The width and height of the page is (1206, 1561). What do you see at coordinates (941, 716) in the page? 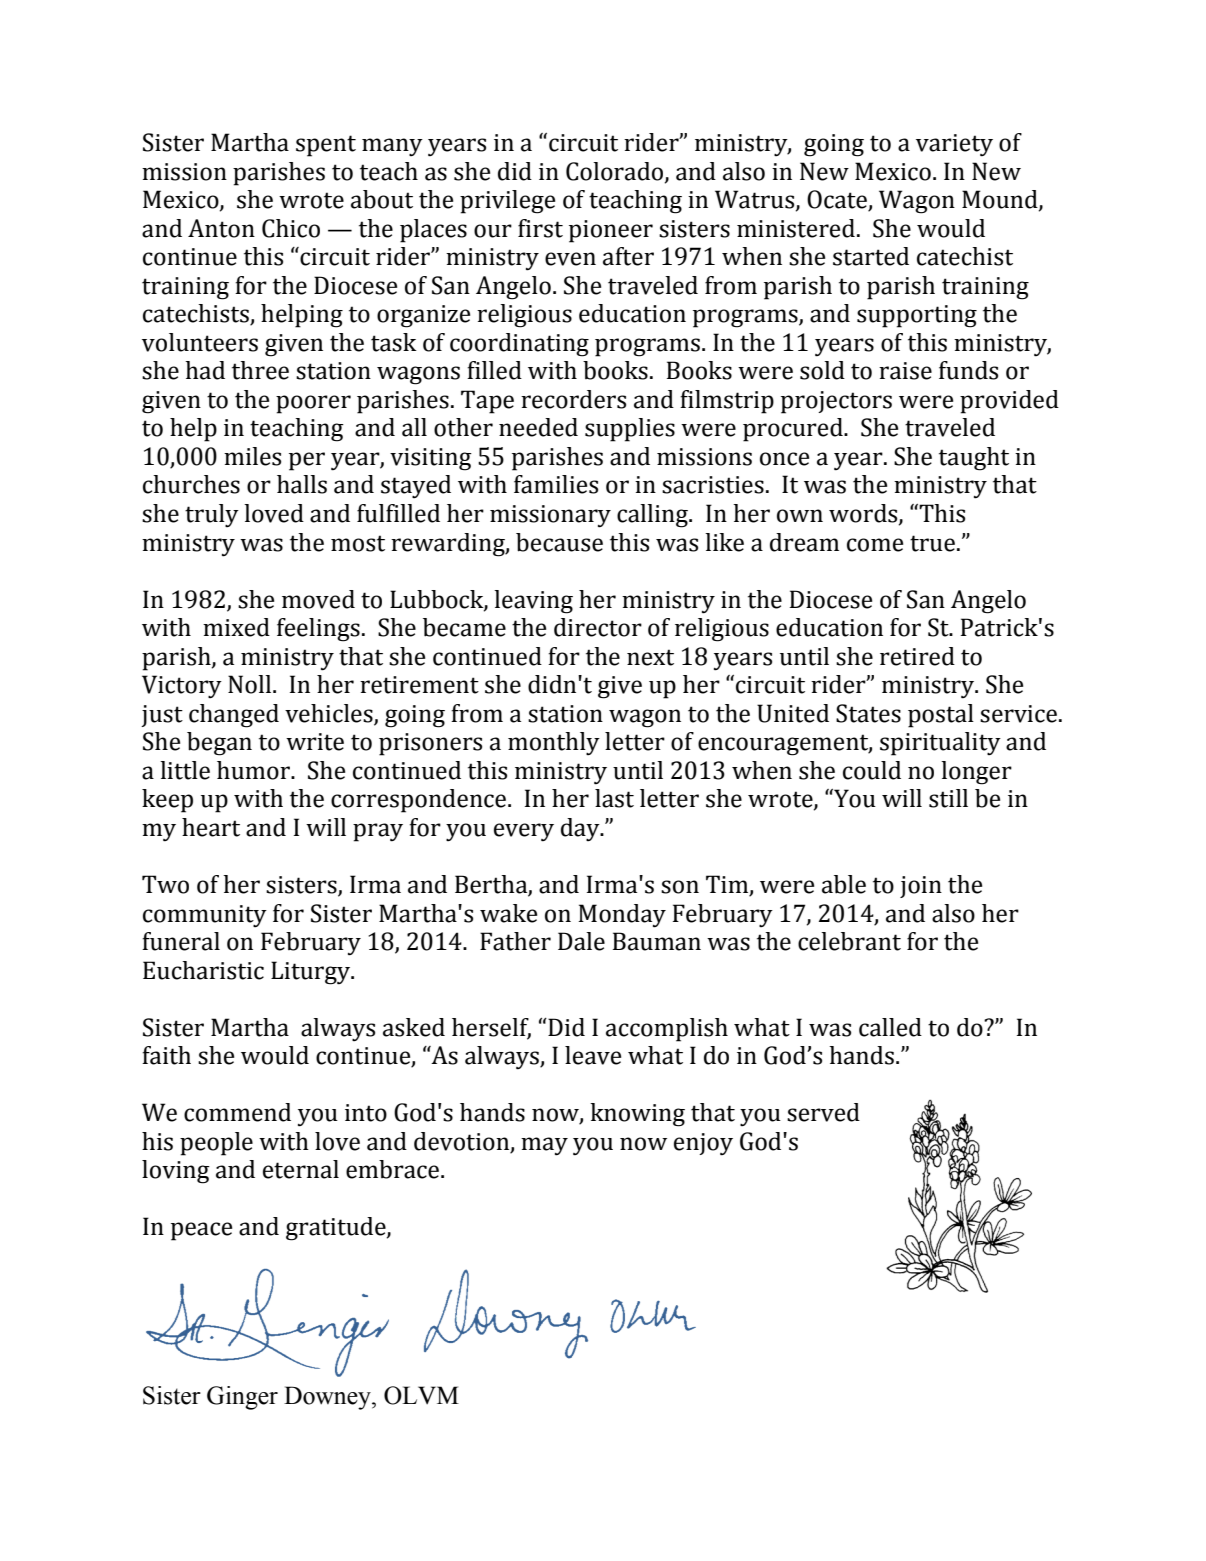
I see `postal` at bounding box center [941, 716].
